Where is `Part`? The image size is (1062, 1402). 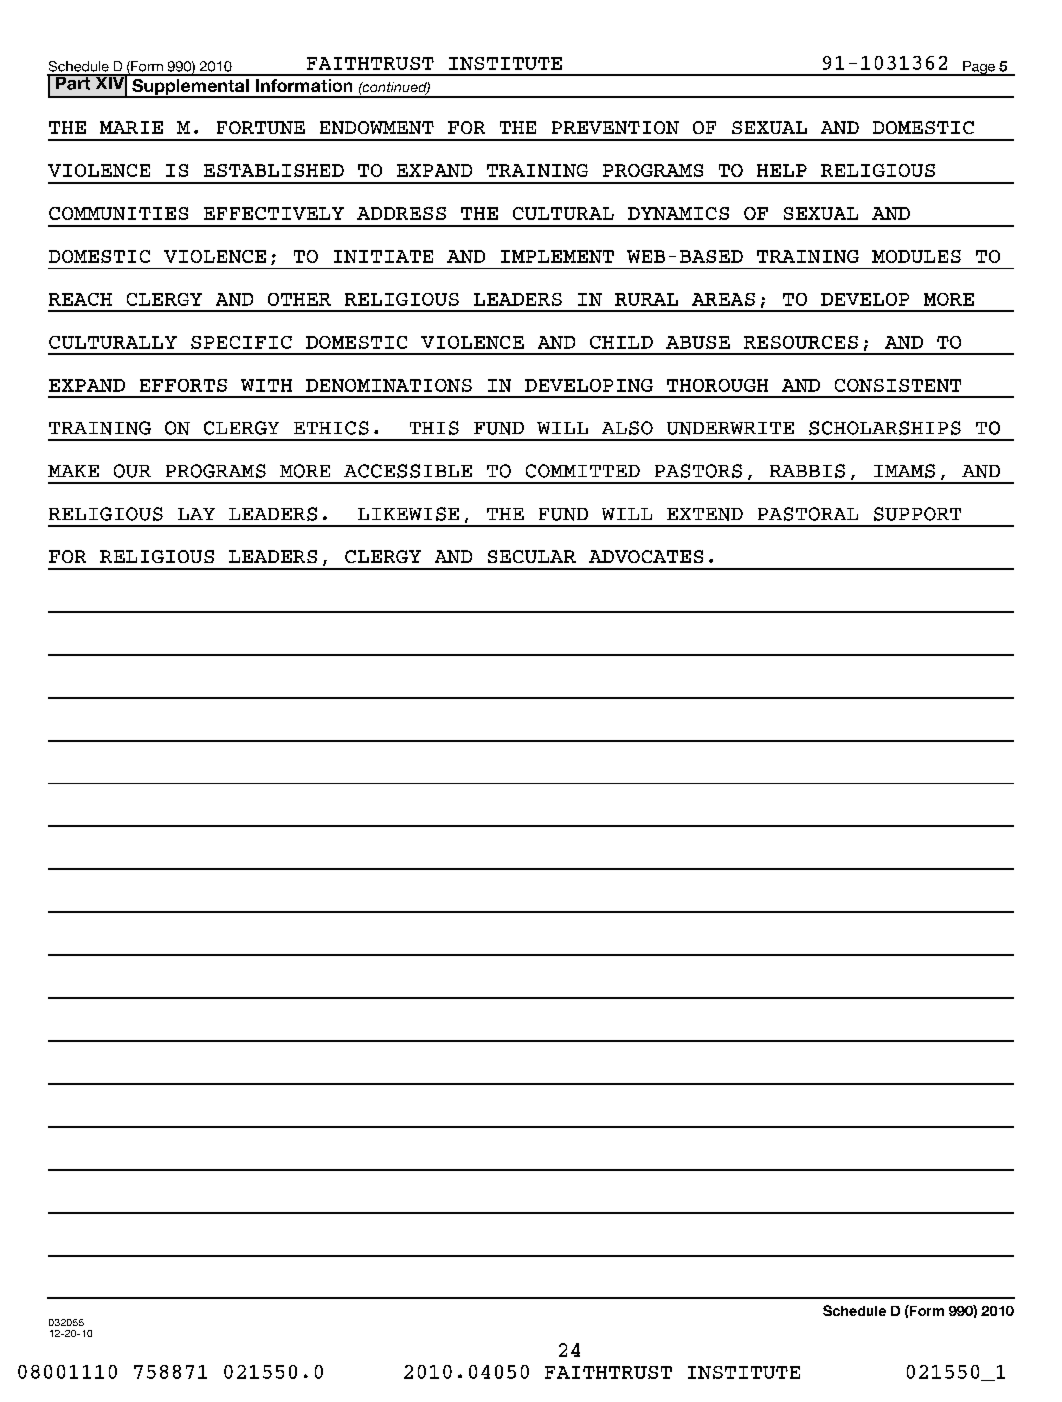 Part is located at coordinates (72, 82).
